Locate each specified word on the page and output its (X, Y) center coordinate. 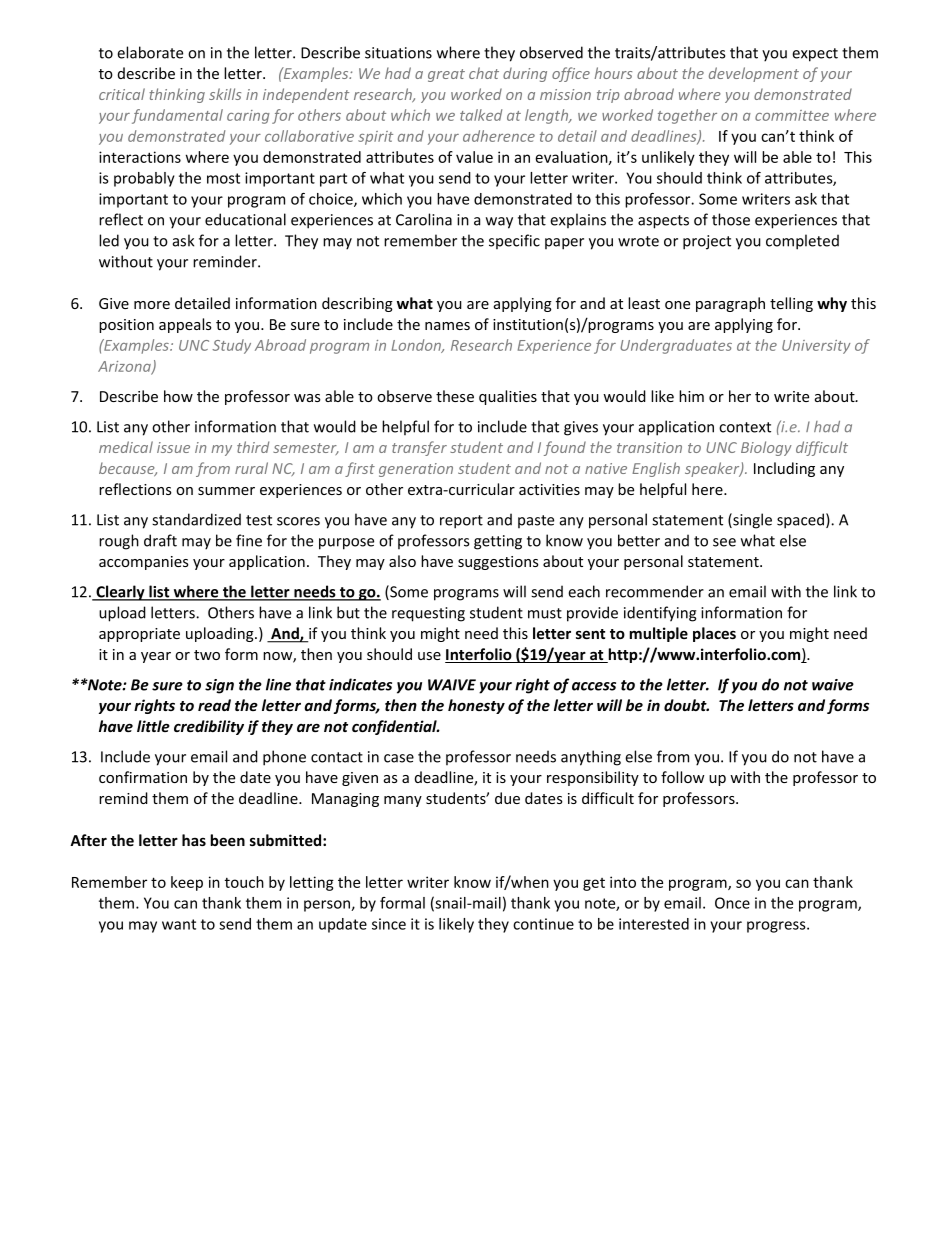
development (754, 74)
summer (226, 491)
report (461, 522)
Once (732, 903)
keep (187, 883)
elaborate (150, 52)
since (389, 924)
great (446, 75)
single (751, 521)
